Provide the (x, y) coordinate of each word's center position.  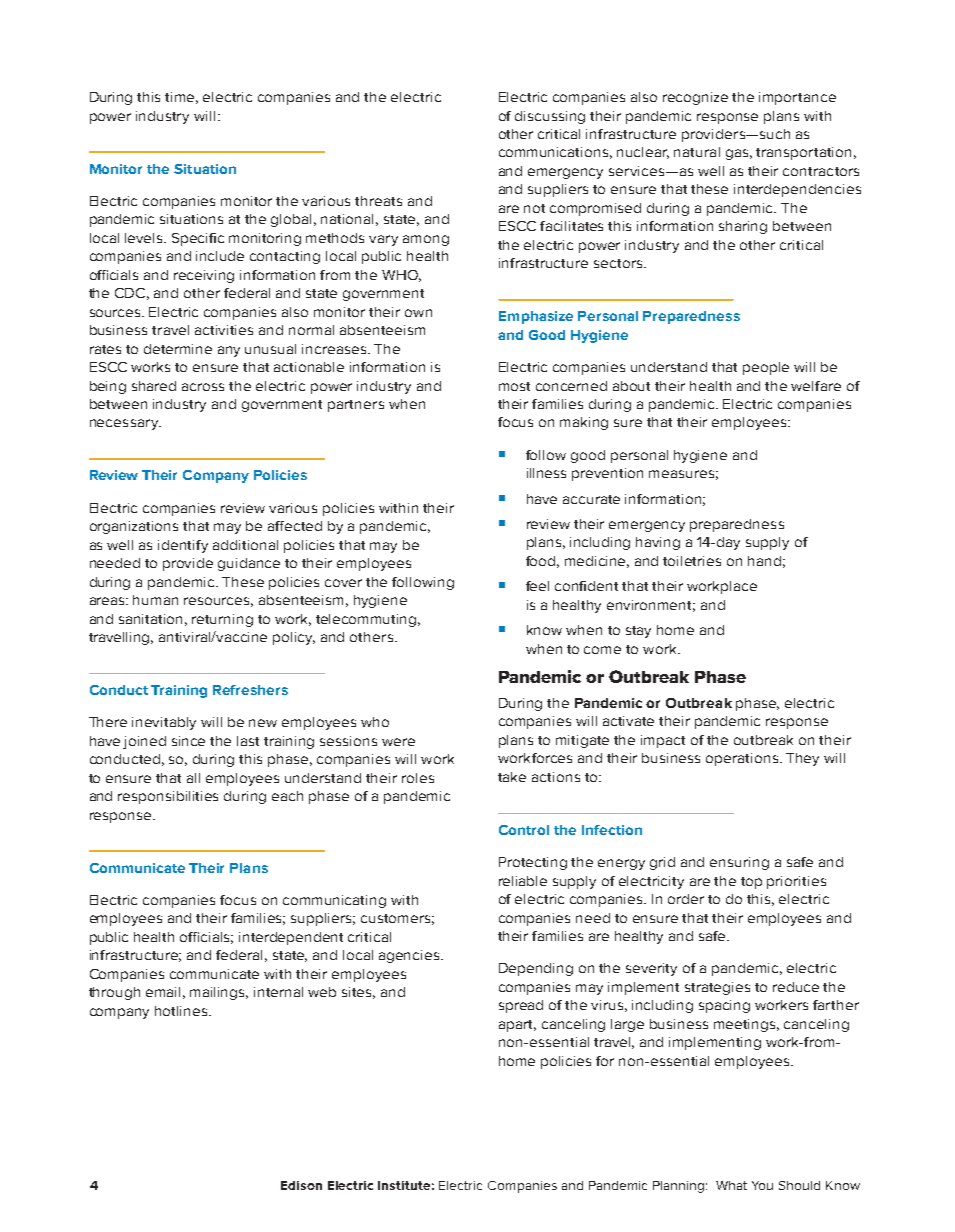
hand (764, 561)
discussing (550, 117)
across (203, 387)
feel (537, 586)
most (514, 386)
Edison (301, 1185)
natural (697, 152)
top (751, 883)
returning (222, 620)
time (181, 98)
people (766, 368)
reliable (523, 881)
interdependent (291, 938)
